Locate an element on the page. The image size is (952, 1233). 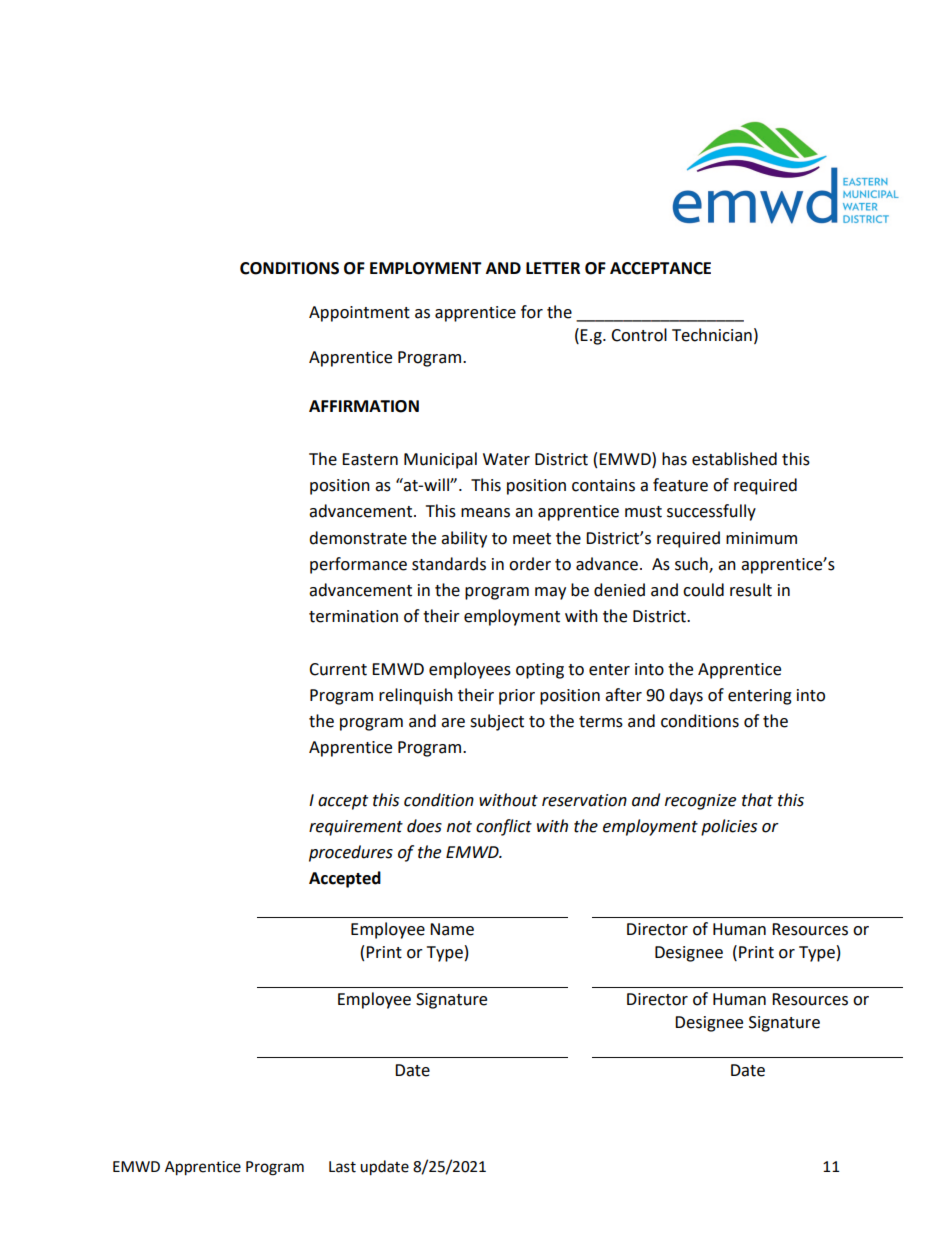
relinquish is located at coordinates (416, 696).
